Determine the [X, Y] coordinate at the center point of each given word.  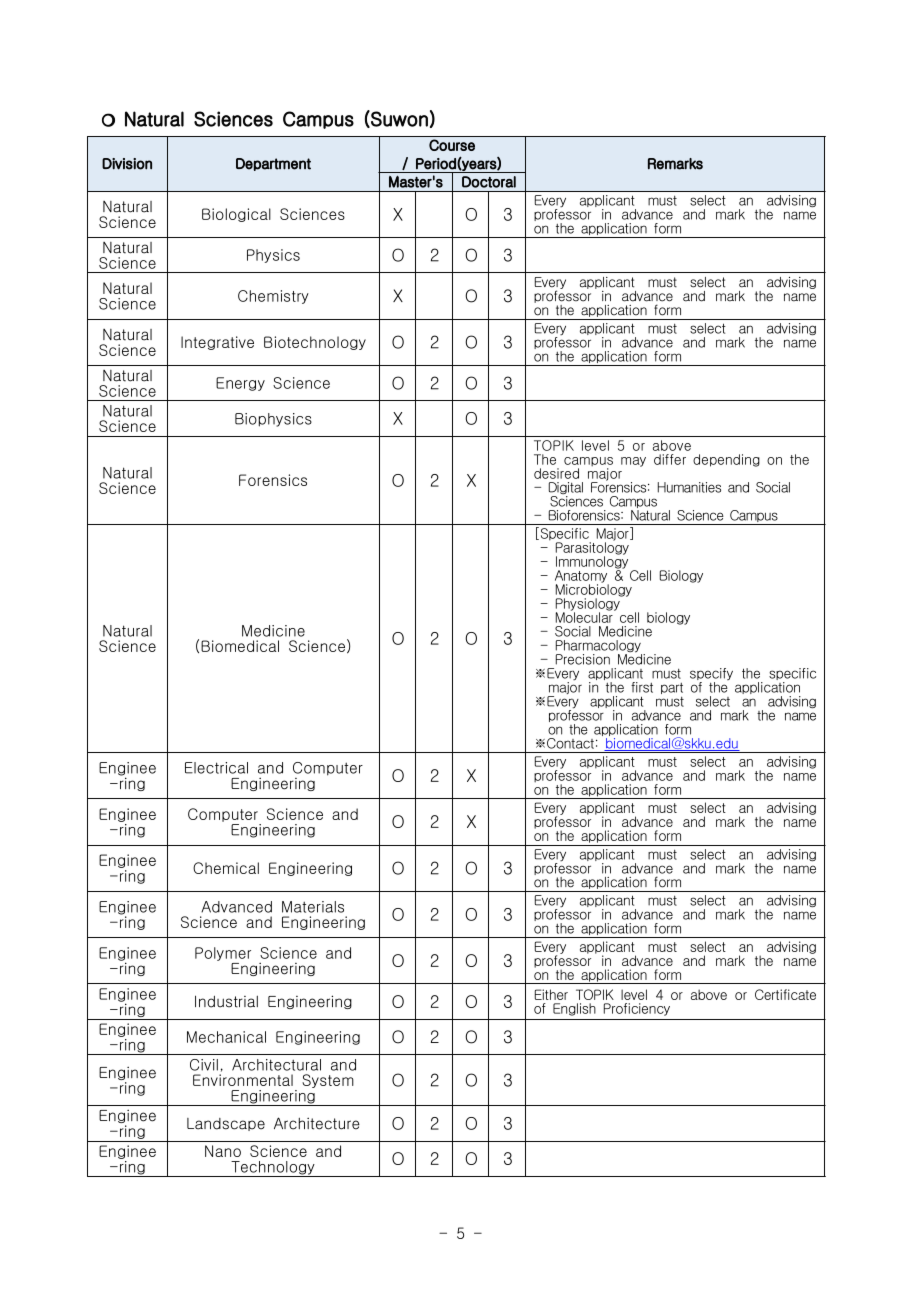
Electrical [216, 768]
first [642, 687]
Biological [236, 215]
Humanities [689, 487]
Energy [240, 384]
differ [670, 459]
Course [452, 145]
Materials [313, 907]
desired [556, 473]
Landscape [226, 1124]
